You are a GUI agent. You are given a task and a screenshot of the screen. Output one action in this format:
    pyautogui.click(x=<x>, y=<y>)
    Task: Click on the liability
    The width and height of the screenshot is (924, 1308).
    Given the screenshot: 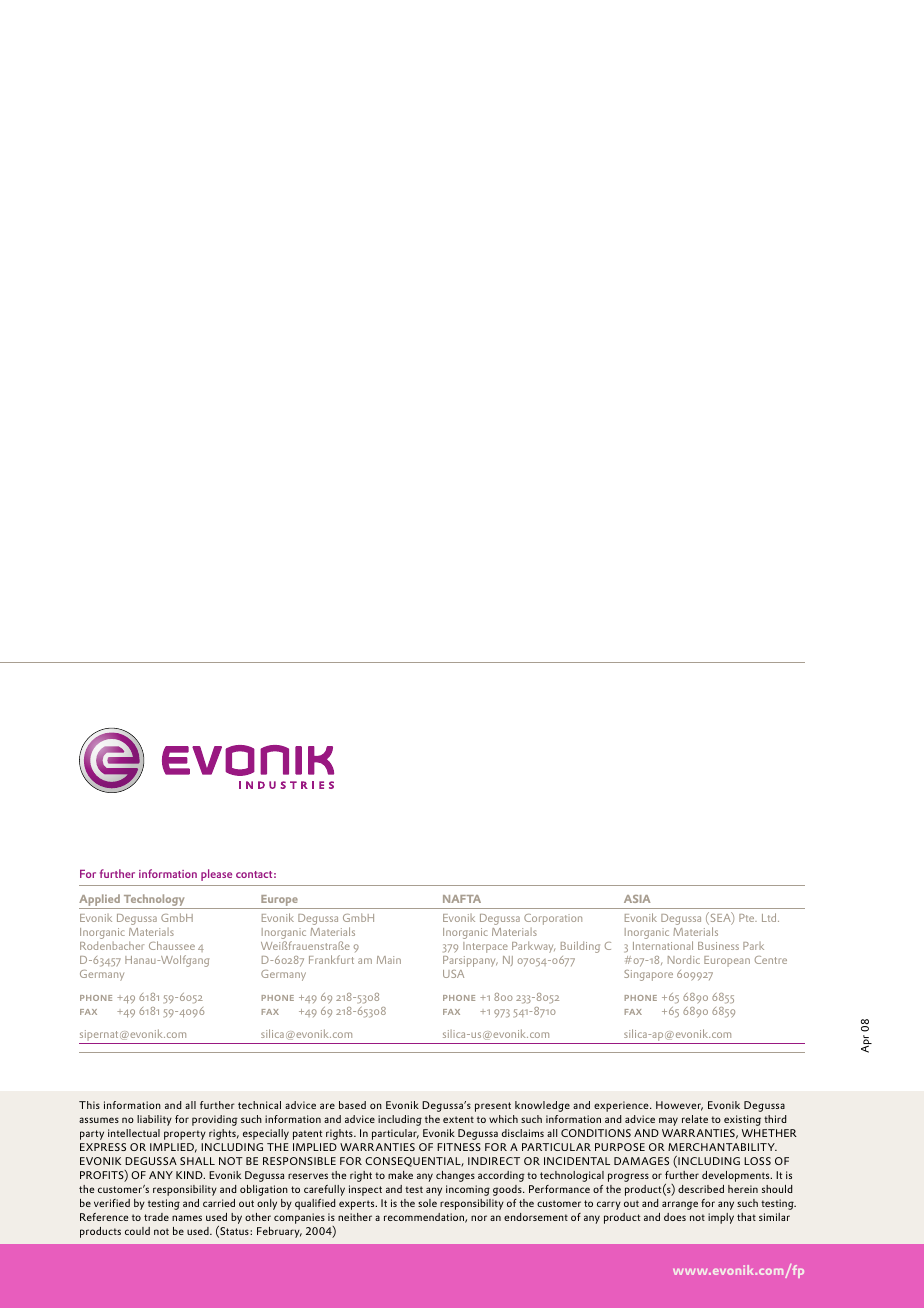 What is the action you would take?
    pyautogui.click(x=154, y=1120)
